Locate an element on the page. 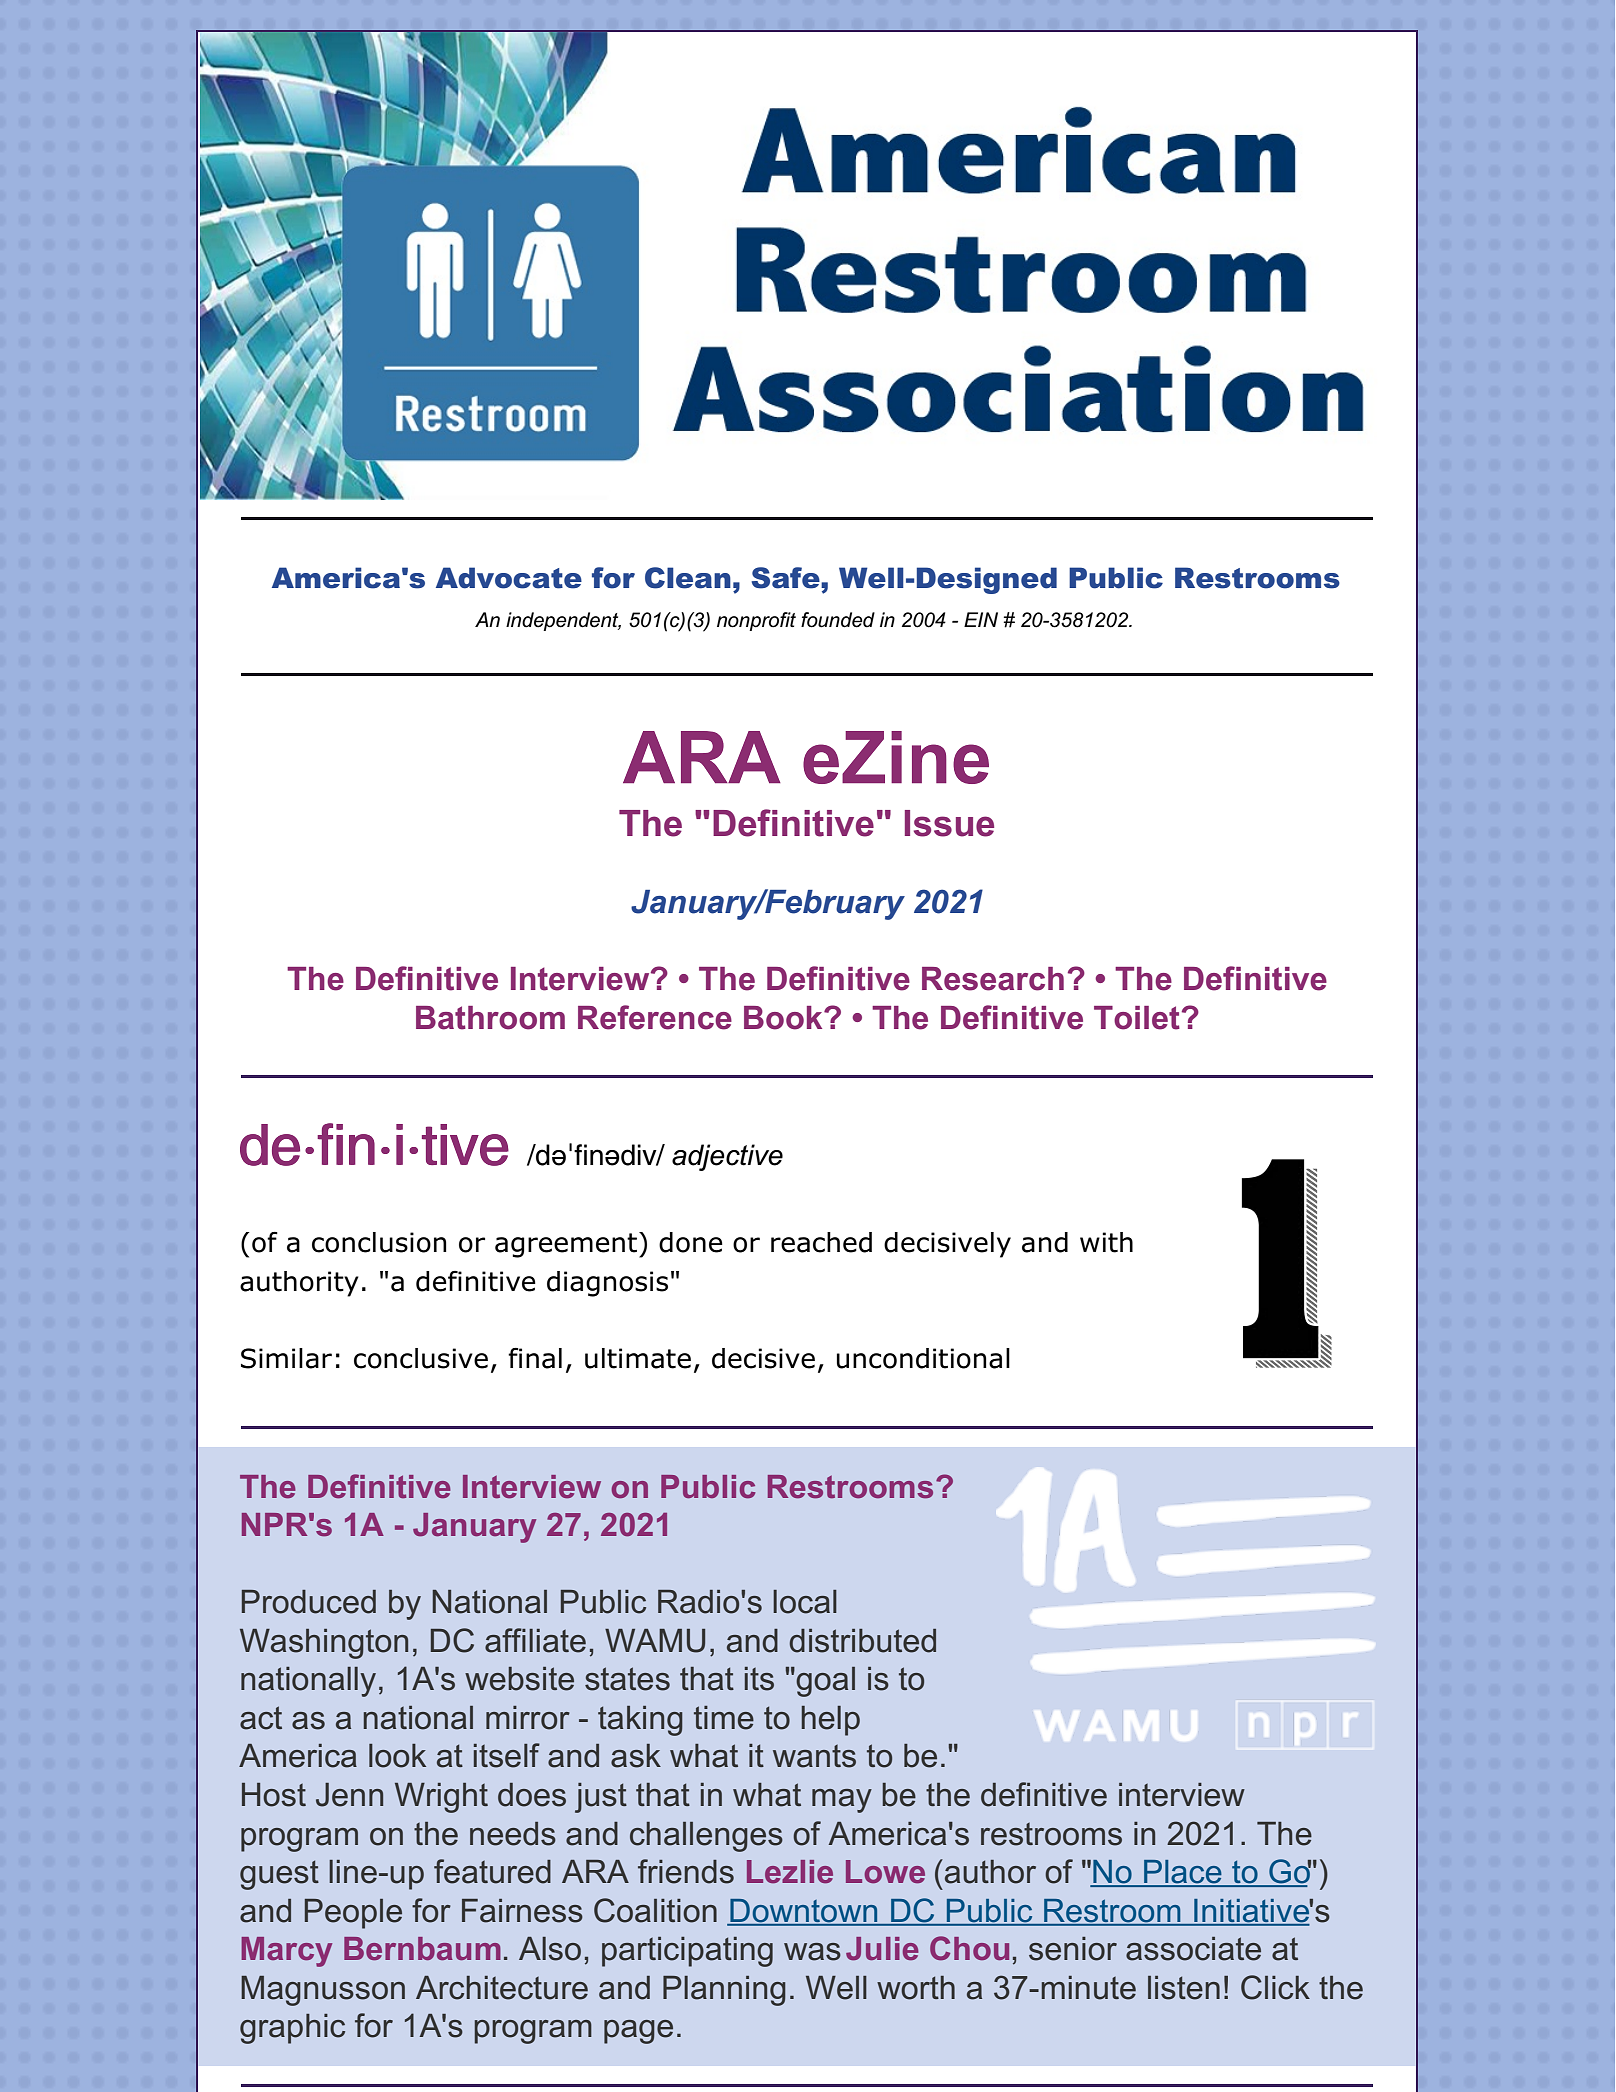 The image size is (1616, 2092). Planning is located at coordinates (724, 1991).
